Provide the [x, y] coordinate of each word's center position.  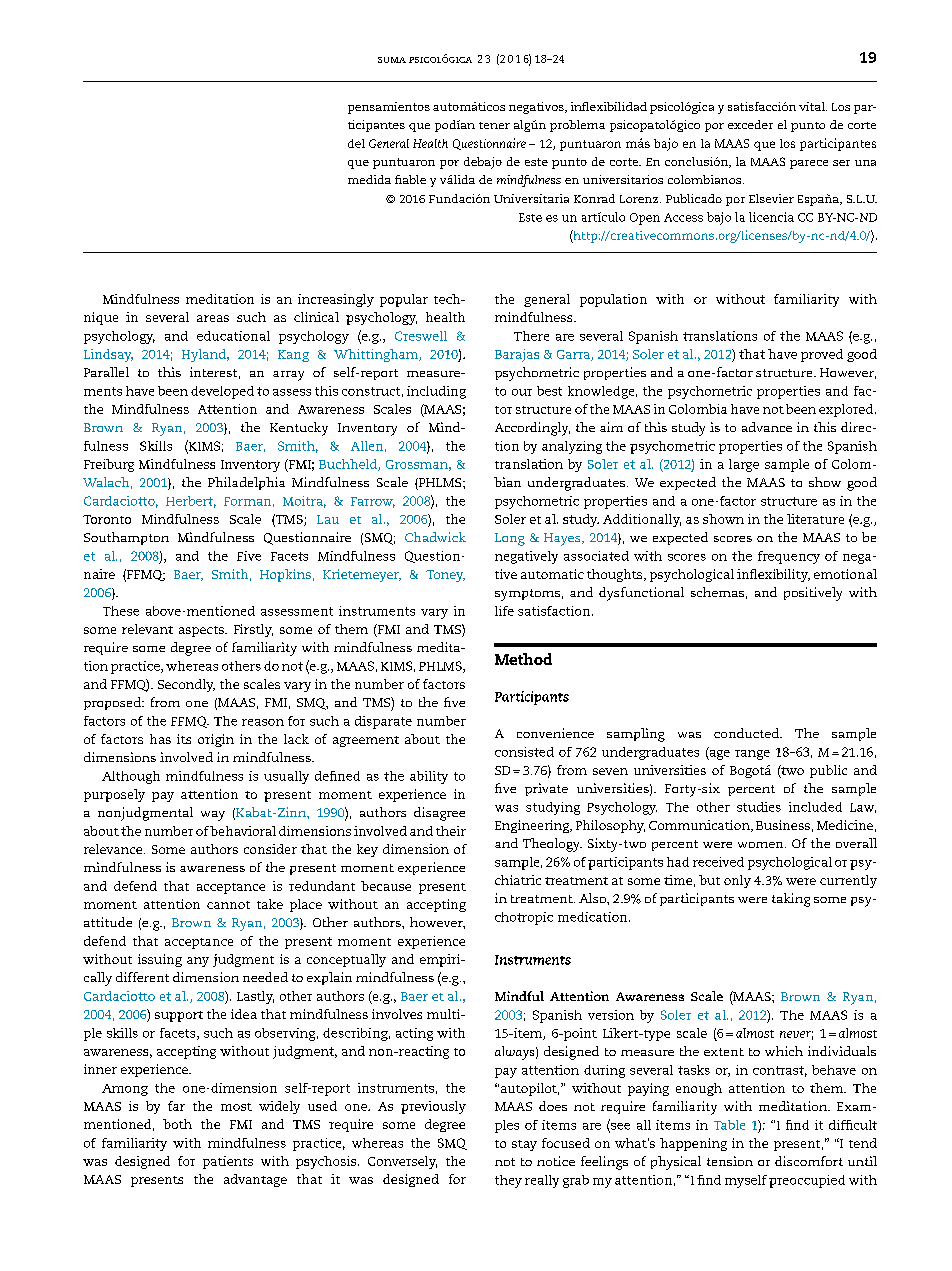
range [752, 755]
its [184, 739]
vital [813, 106]
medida [369, 179]
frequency [789, 557]
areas [213, 318]
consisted [524, 752]
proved [822, 355]
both [177, 1124]
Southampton [126, 538]
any [198, 962]
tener [494, 125]
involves [397, 1014]
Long [510, 539]
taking [791, 900]
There [531, 336]
